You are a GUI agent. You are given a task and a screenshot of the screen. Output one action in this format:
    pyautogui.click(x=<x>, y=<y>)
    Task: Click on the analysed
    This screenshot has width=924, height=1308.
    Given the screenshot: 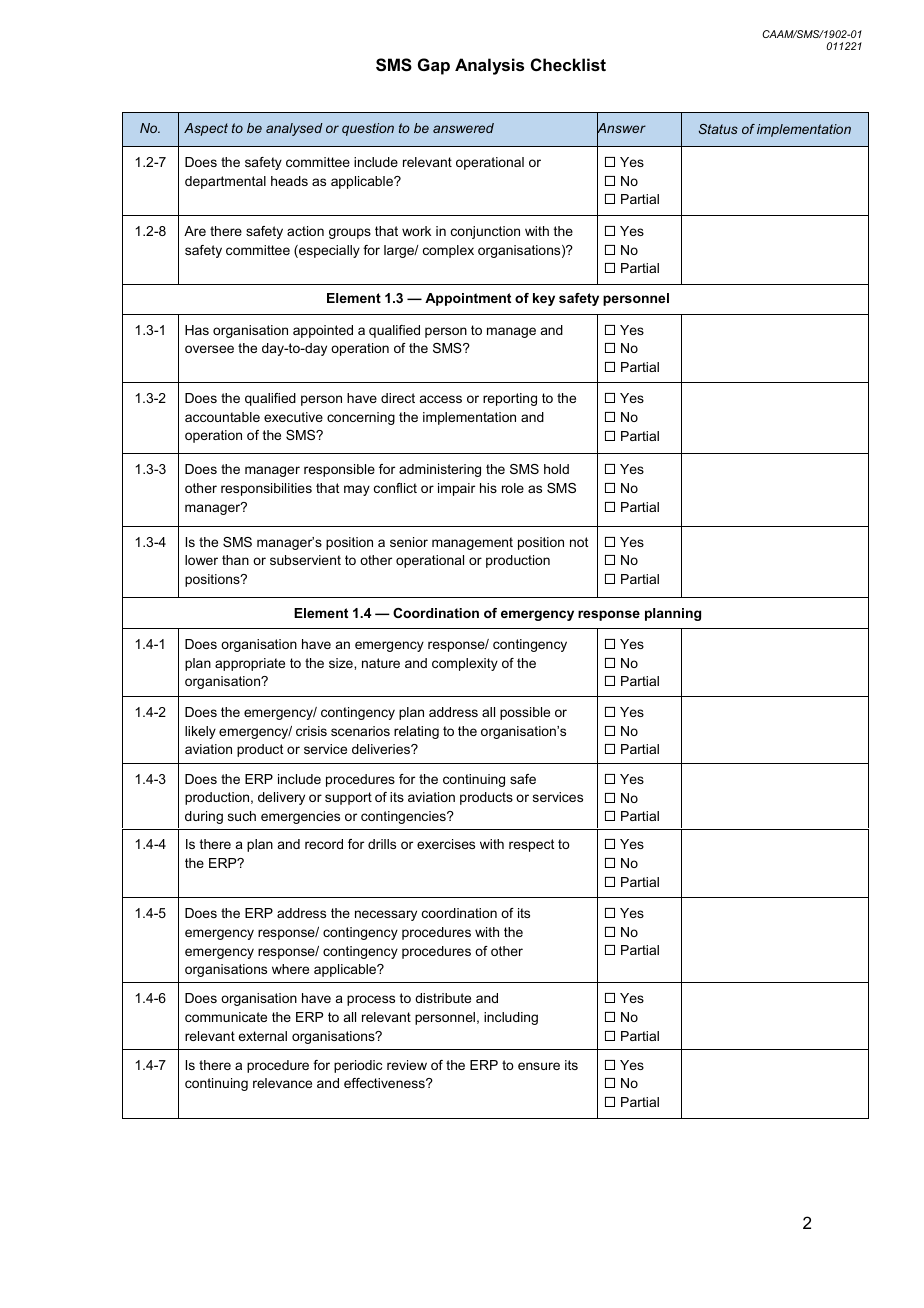 What is the action you would take?
    pyautogui.click(x=294, y=129)
